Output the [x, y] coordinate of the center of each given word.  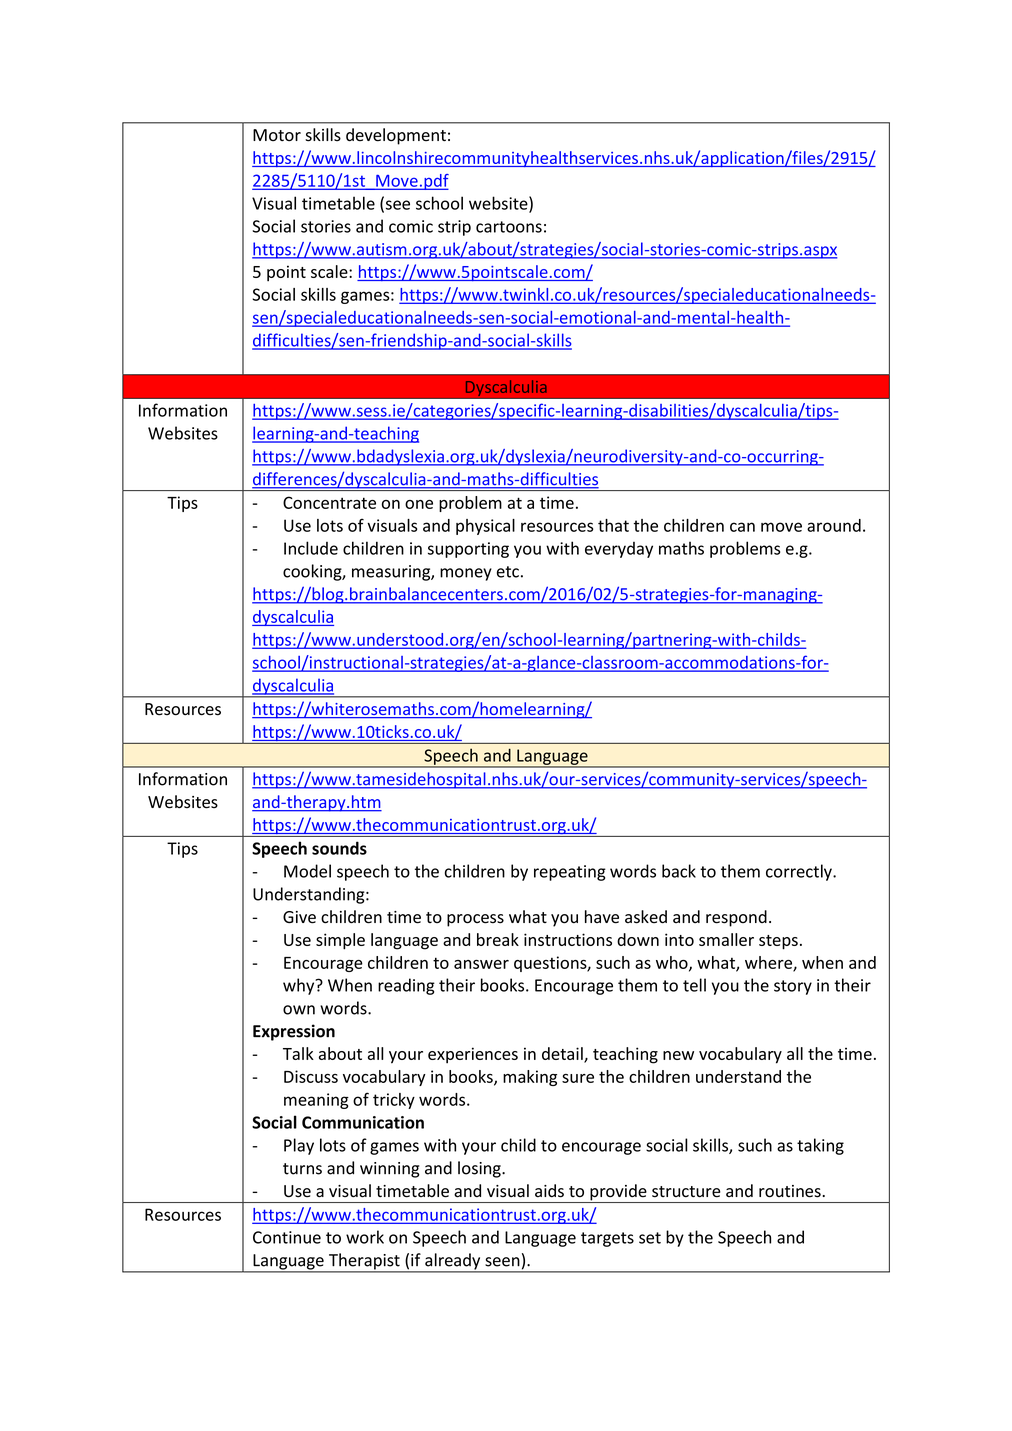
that [613, 525]
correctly [800, 872]
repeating [570, 873]
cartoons [509, 227]
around [834, 525]
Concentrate [329, 502]
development [396, 136]
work [365, 1237]
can [742, 527]
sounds [339, 848]
